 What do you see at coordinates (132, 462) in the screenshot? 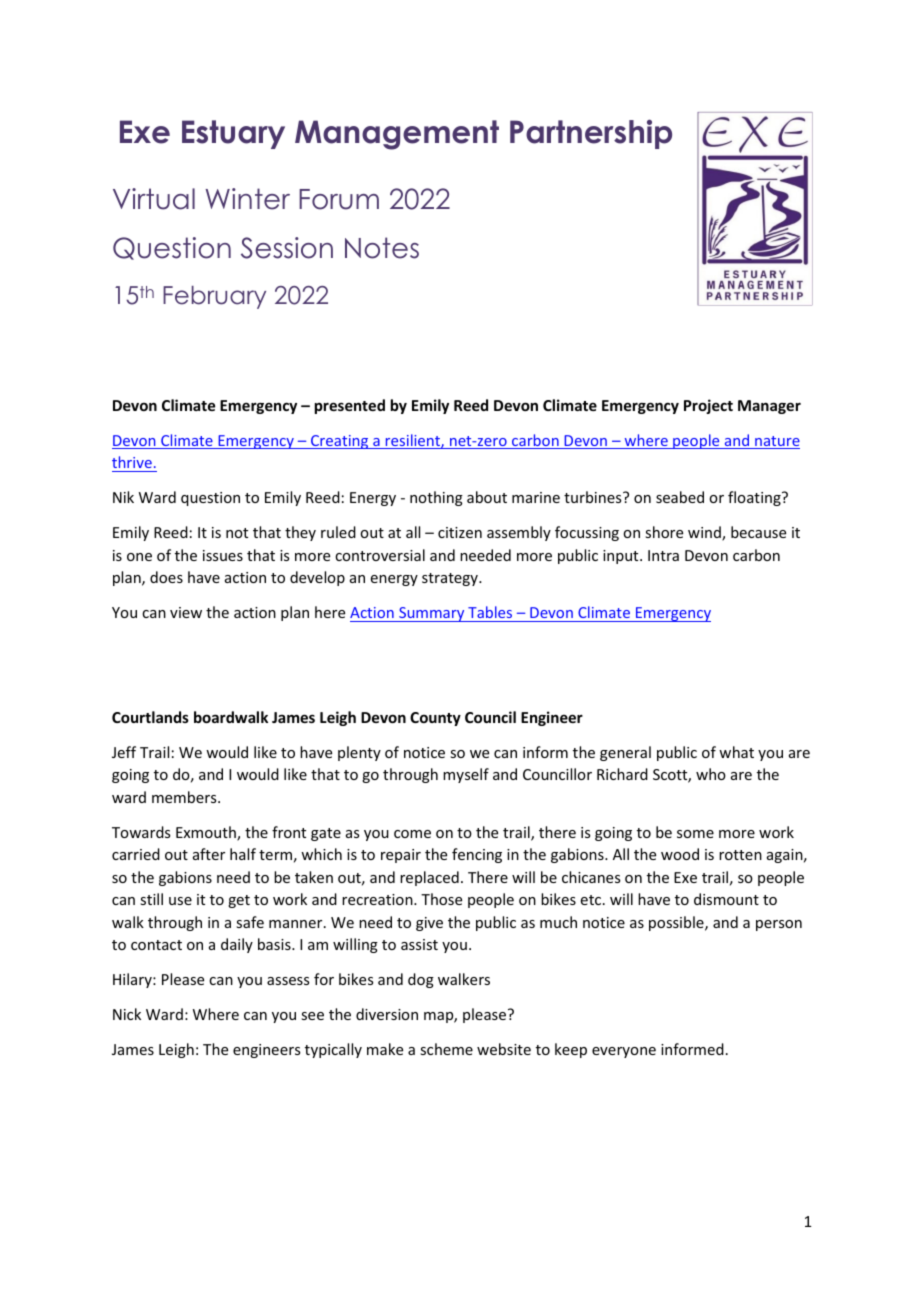
I see `thrive` at bounding box center [132, 462].
